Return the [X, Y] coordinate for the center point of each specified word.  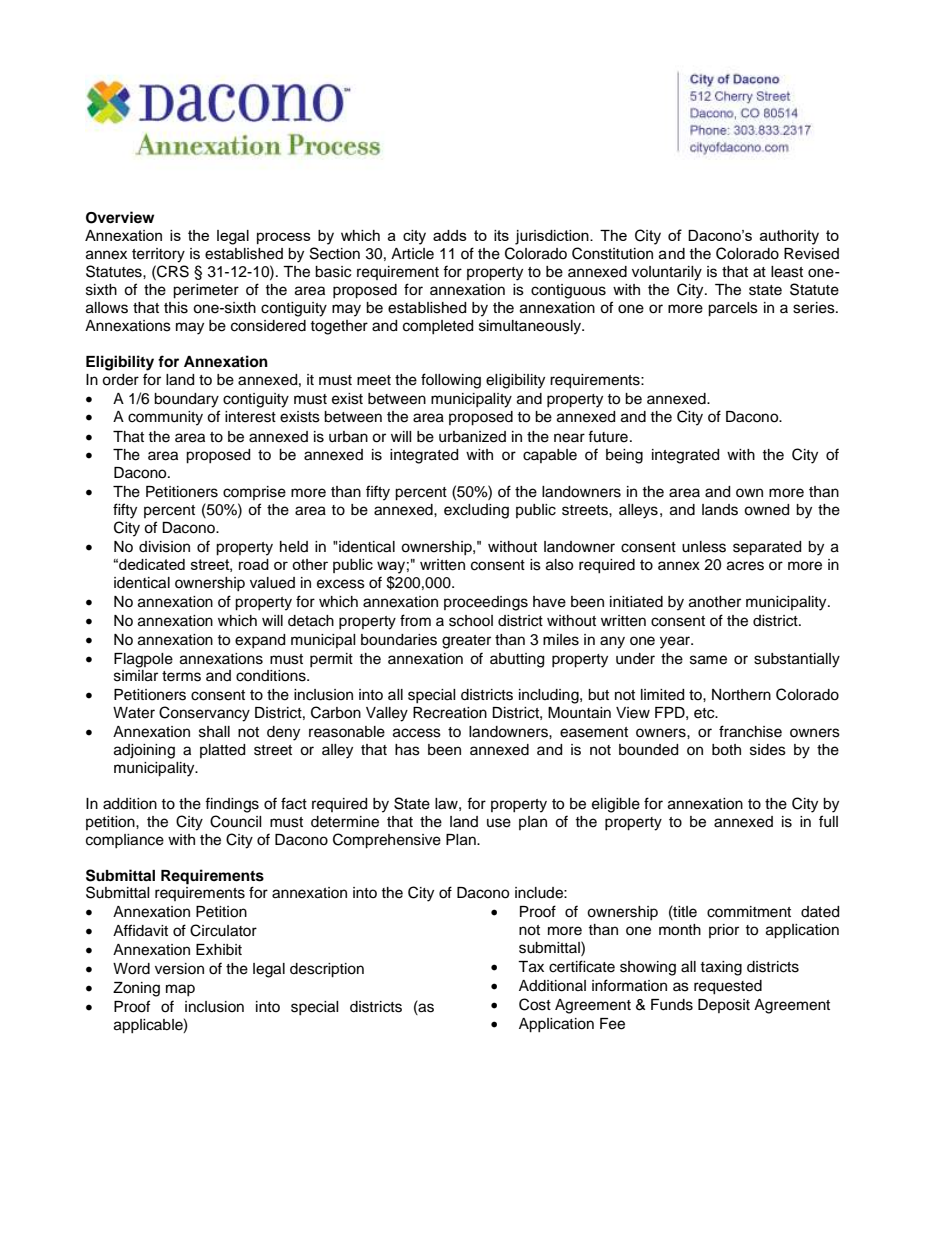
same [708, 660]
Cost [535, 1004]
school [471, 621]
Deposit [724, 1006]
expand [260, 641]
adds [450, 235]
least [787, 272]
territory [158, 255]
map [180, 990]
